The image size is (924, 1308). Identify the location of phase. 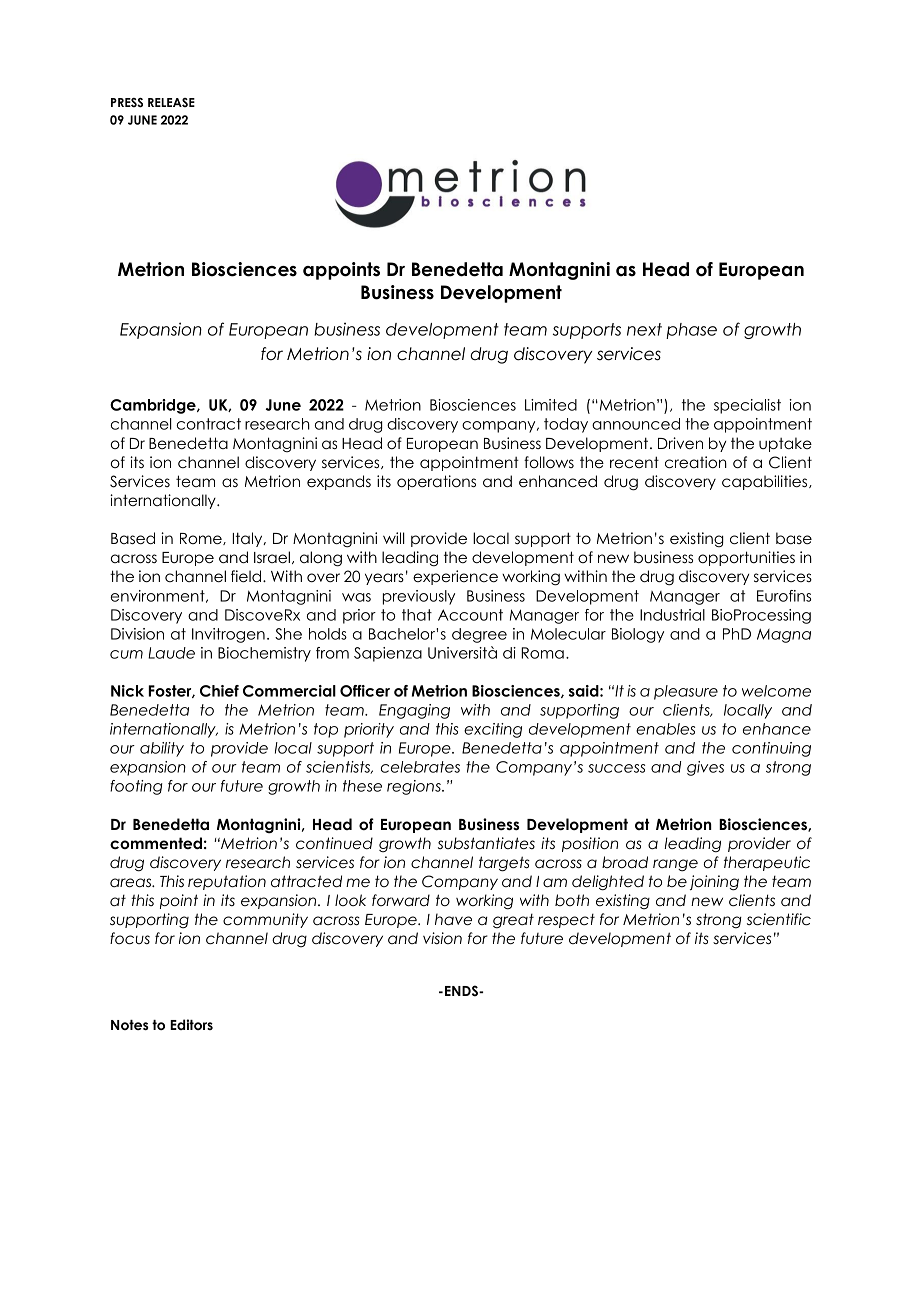
(691, 331).
